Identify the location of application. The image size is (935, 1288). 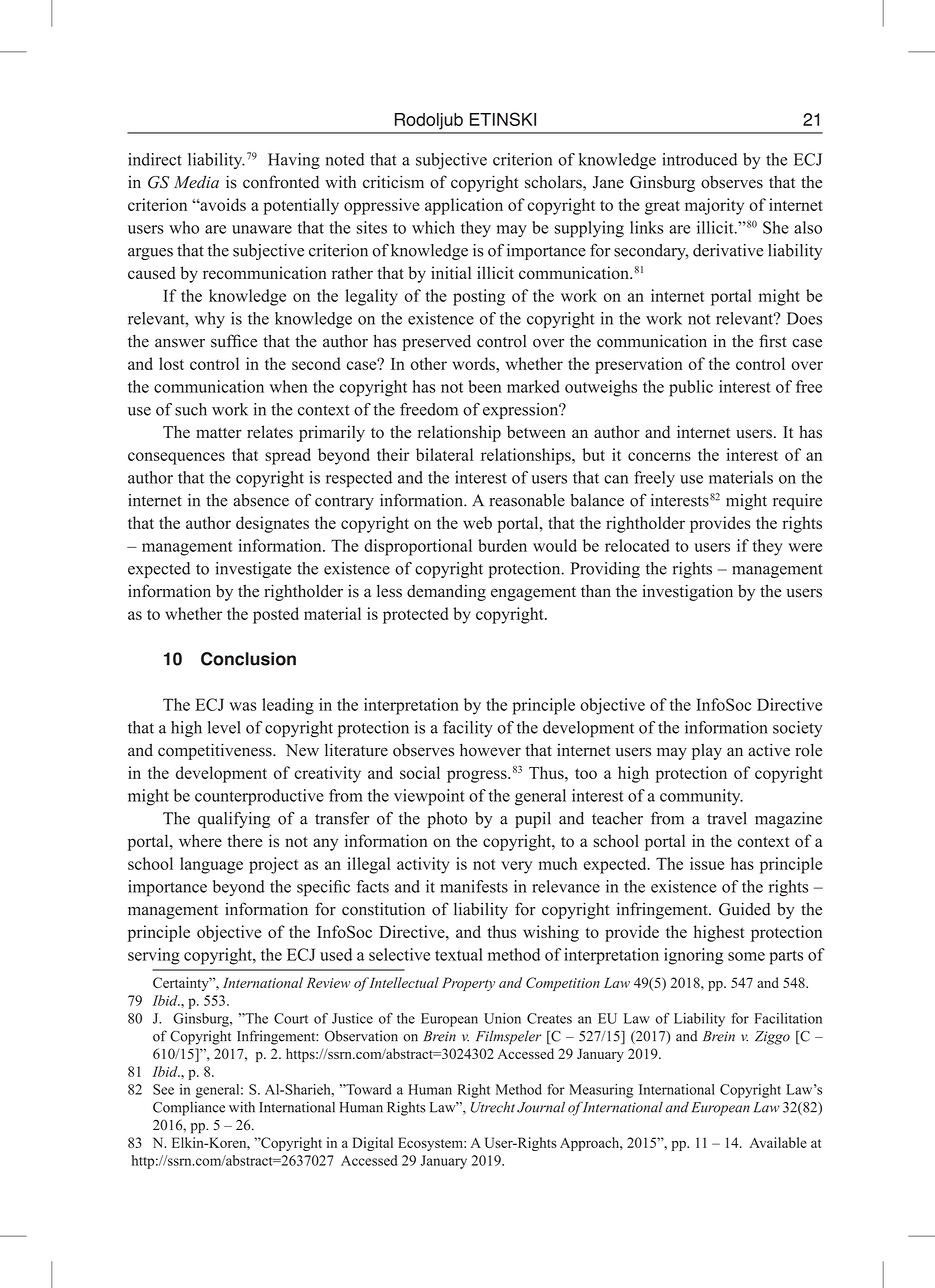
(464, 206).
